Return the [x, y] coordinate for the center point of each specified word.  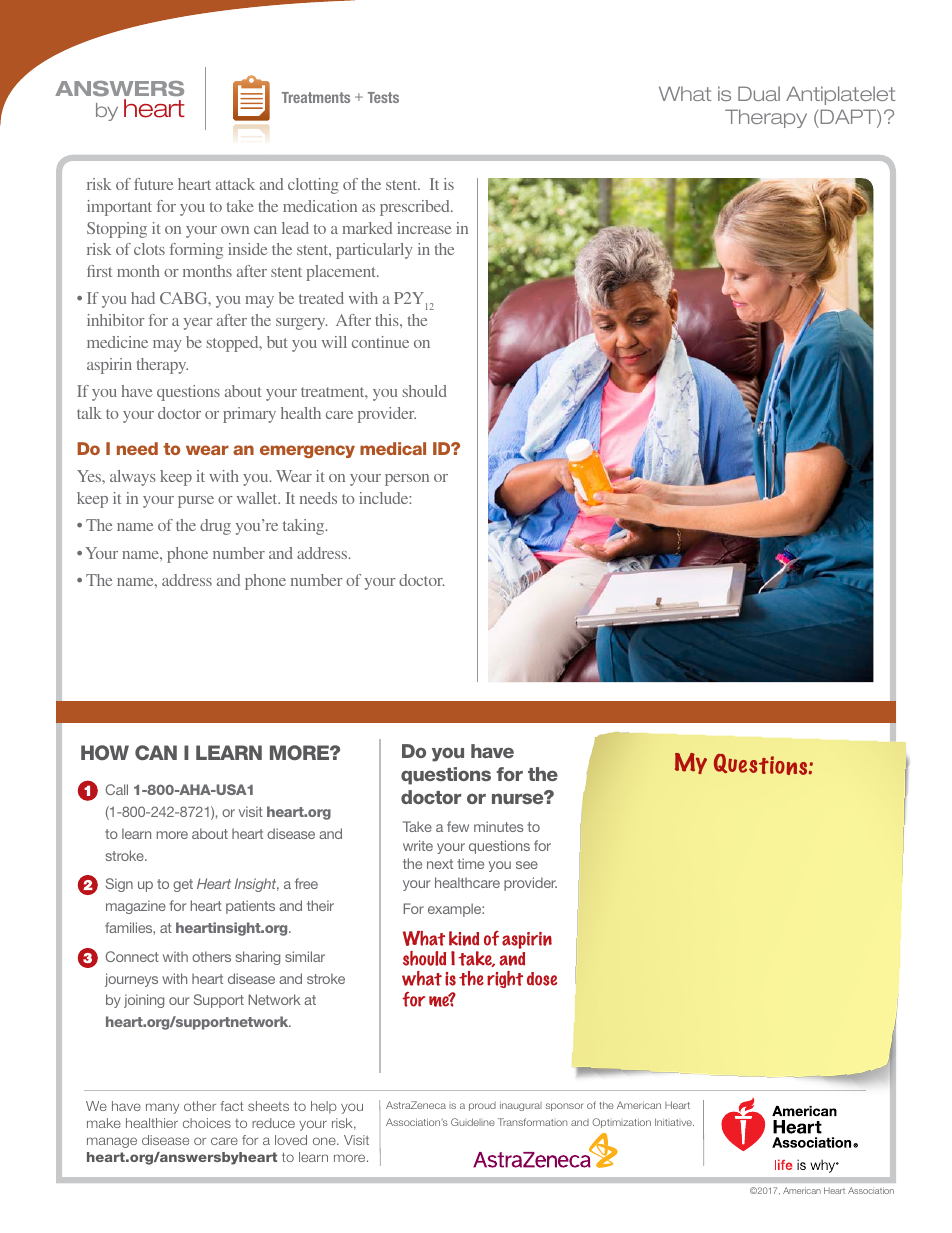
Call [117, 789]
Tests [383, 97]
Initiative [674, 1122]
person [407, 480]
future [153, 184]
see [527, 865]
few [458, 826]
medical [393, 448]
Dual [759, 93]
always [133, 478]
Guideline [473, 1122]
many [162, 1108]
